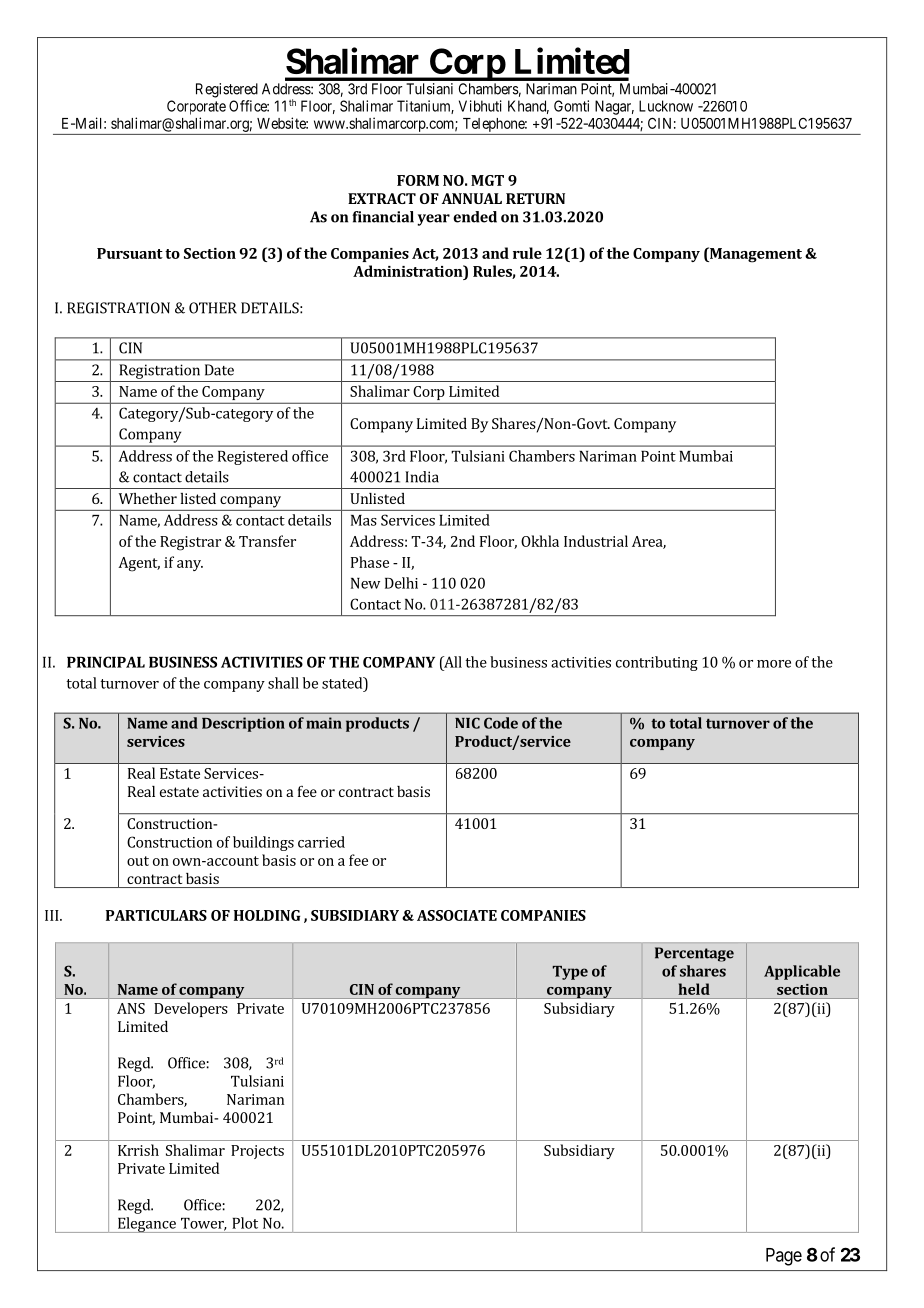  What do you see at coordinates (146, 1225) in the image?
I see `Elegance` at bounding box center [146, 1225].
